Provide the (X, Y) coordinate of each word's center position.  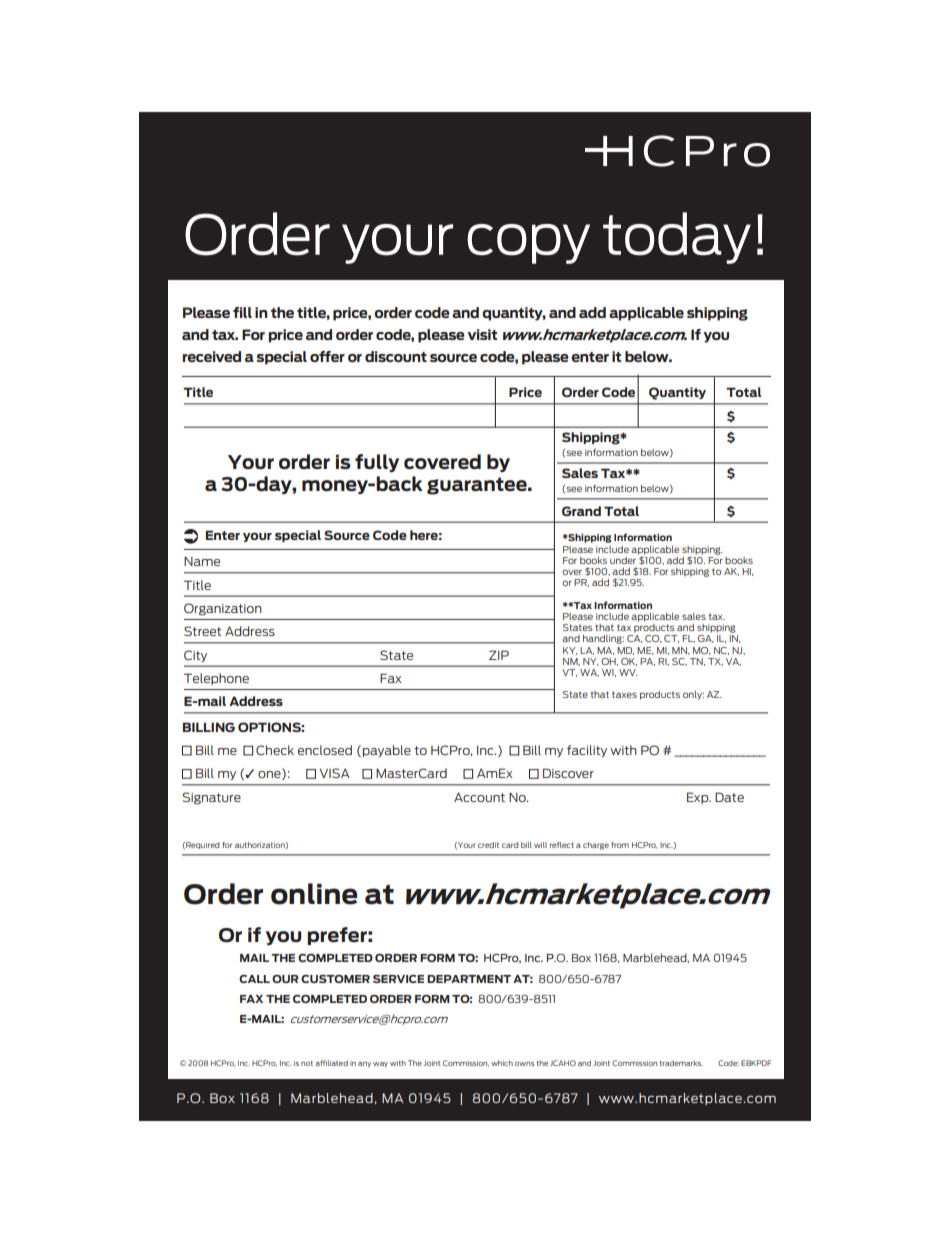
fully (377, 463)
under (623, 560)
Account (479, 797)
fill (242, 312)
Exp (699, 798)
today (677, 238)
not (307, 1063)
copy (528, 244)
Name (202, 561)
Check (275, 750)
